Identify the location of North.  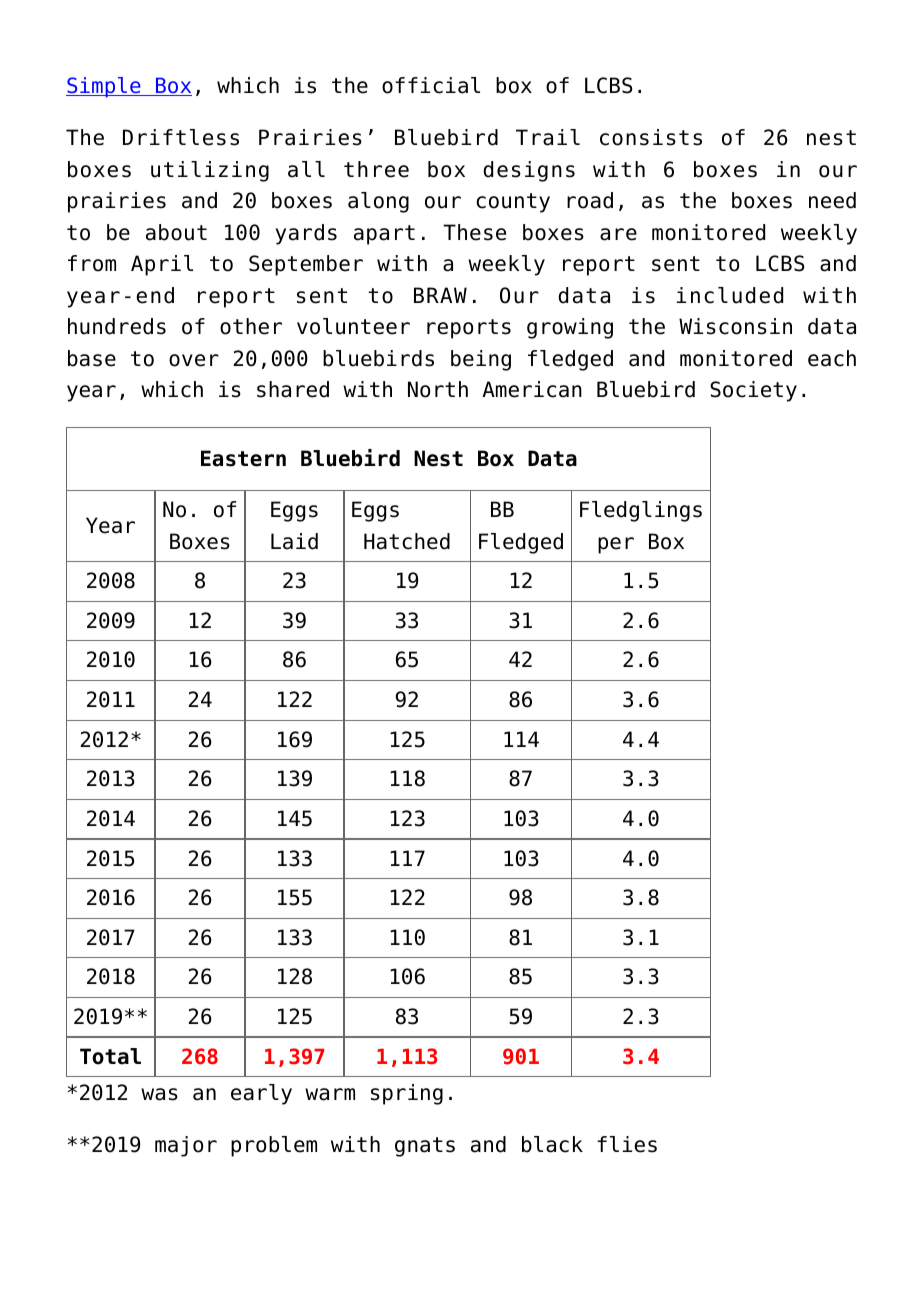
(438, 389).
